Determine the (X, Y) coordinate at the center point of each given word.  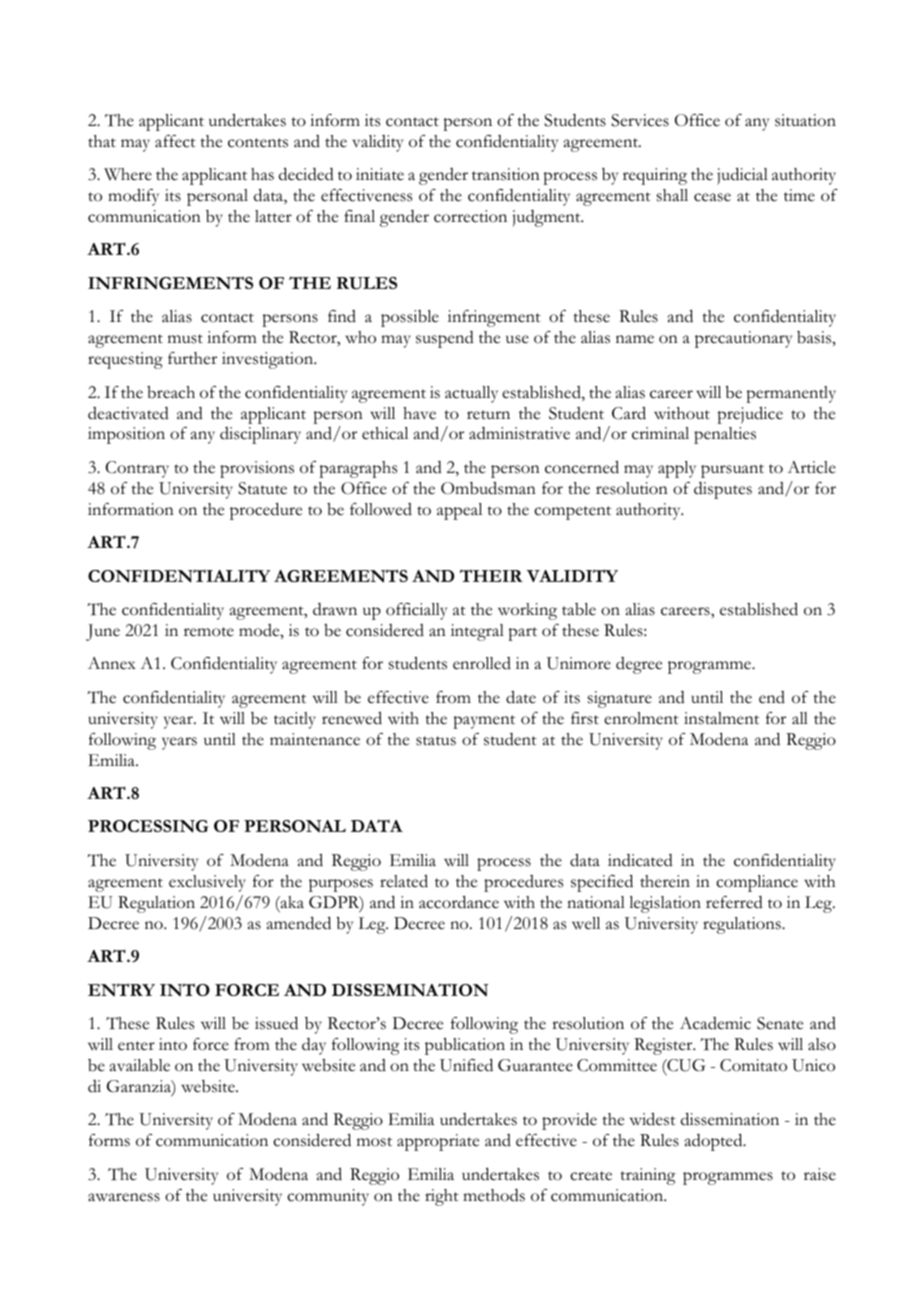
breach (171, 392)
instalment (721, 718)
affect (175, 141)
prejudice (750, 415)
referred (734, 902)
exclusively (207, 883)
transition (506, 174)
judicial (742, 176)
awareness (124, 1197)
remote (209, 632)
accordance (459, 902)
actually (471, 394)
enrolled (482, 663)
